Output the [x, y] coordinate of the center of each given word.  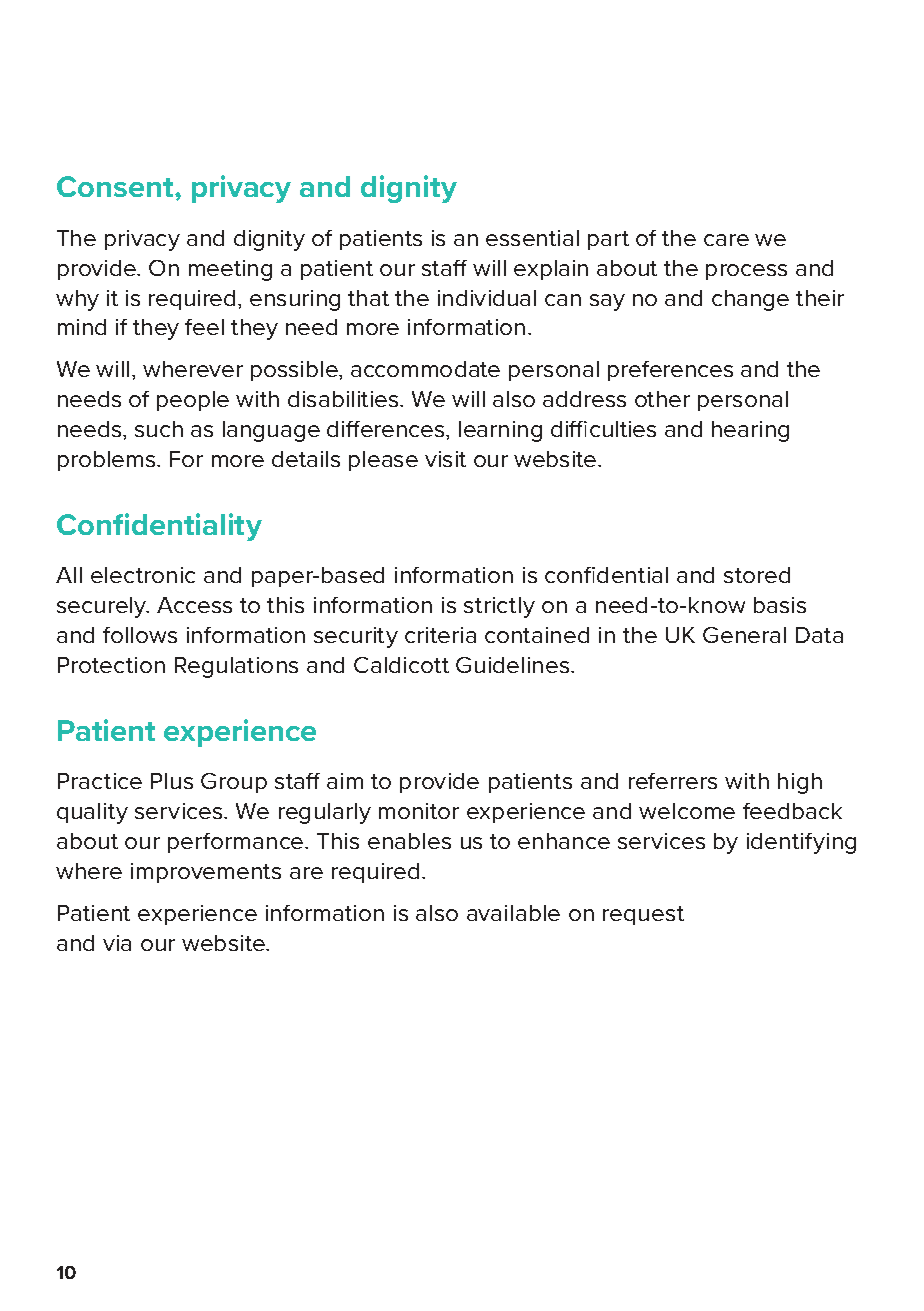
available [513, 913]
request [643, 915]
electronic [143, 575]
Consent [116, 186]
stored [757, 575]
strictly [499, 607]
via [117, 943]
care [726, 240]
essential [532, 238]
